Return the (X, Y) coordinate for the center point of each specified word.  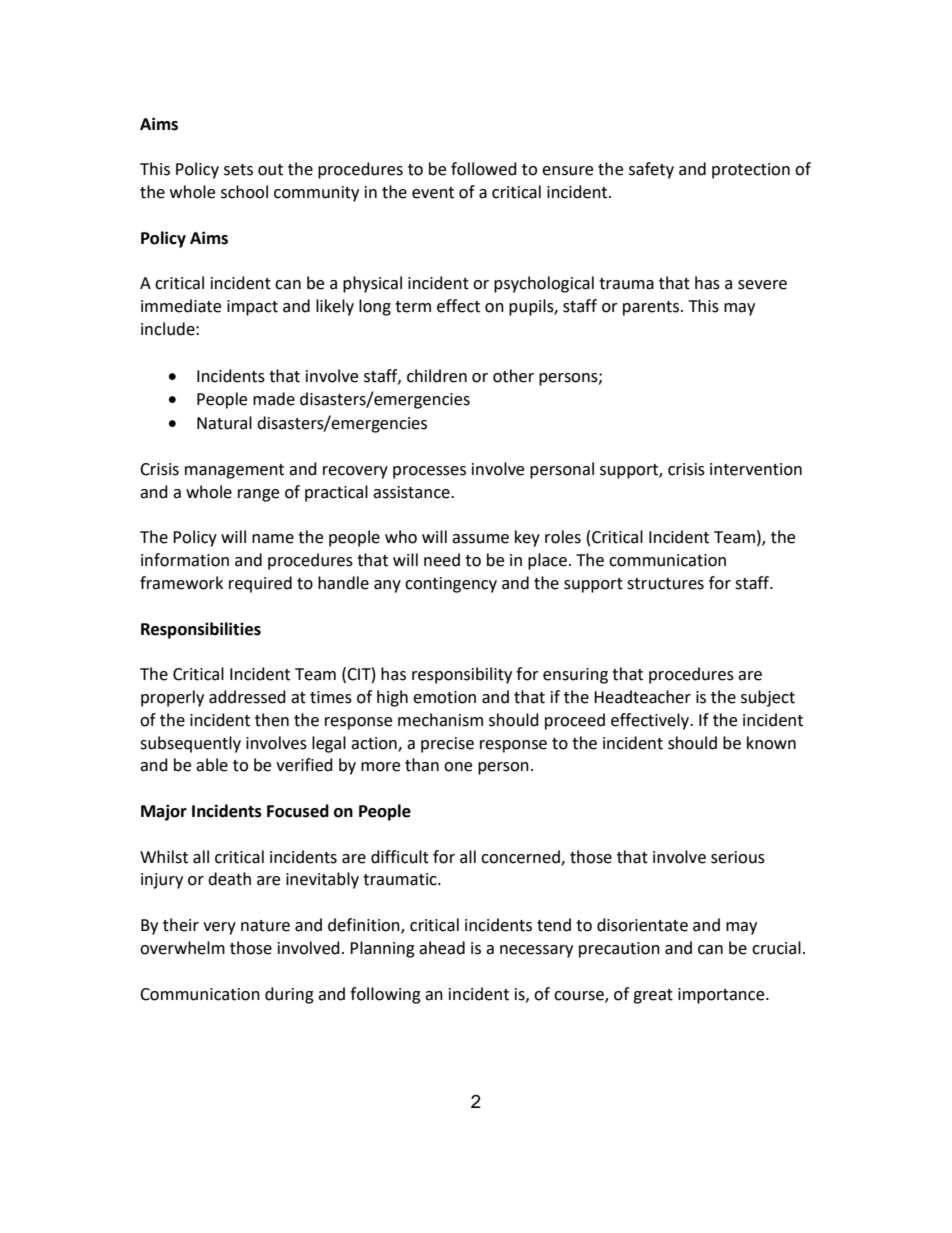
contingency (451, 585)
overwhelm (182, 948)
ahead (442, 948)
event (433, 193)
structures (665, 584)
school (244, 192)
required (260, 584)
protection (751, 171)
